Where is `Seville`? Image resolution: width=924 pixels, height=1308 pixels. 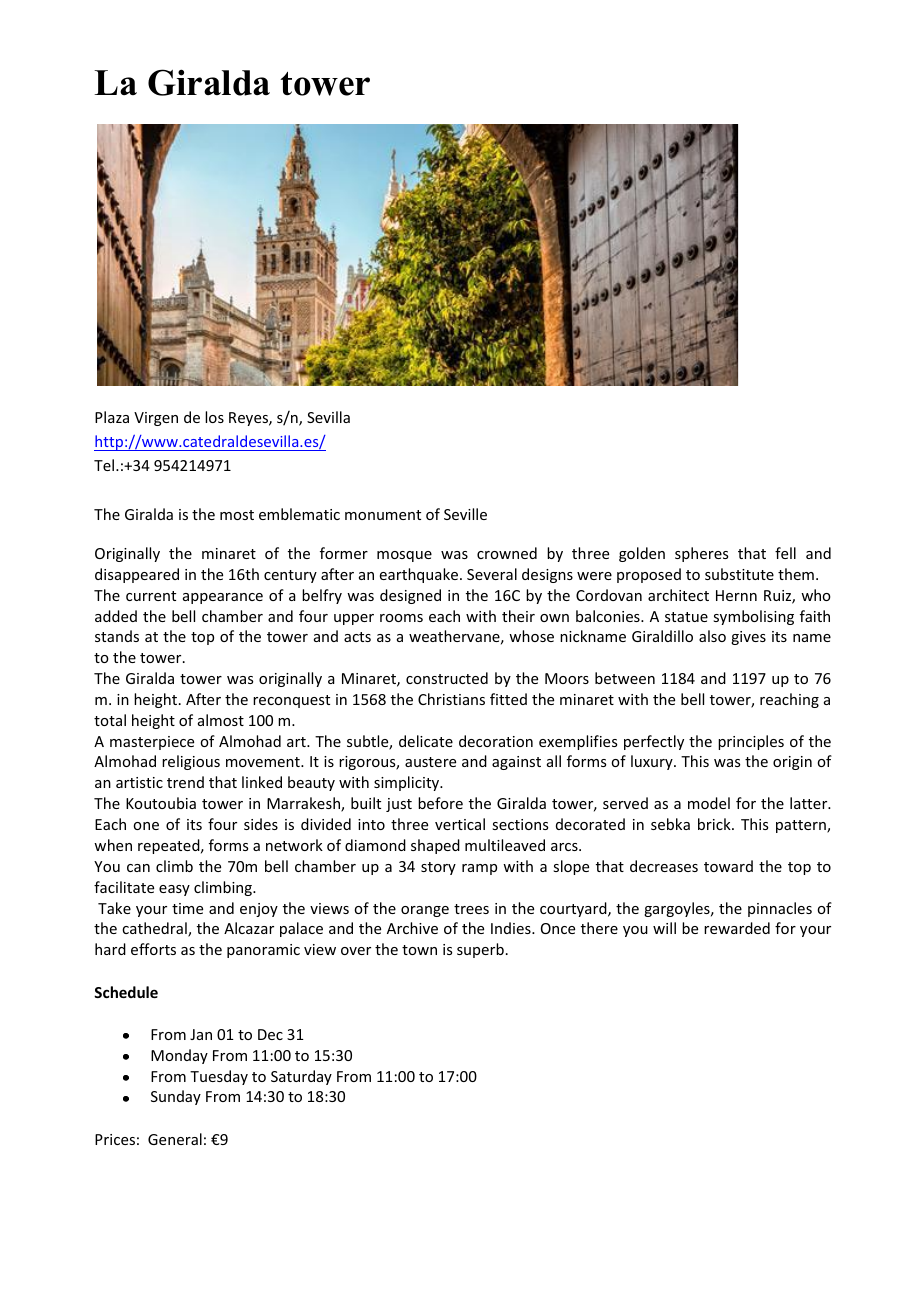
Seville is located at coordinates (465, 514).
